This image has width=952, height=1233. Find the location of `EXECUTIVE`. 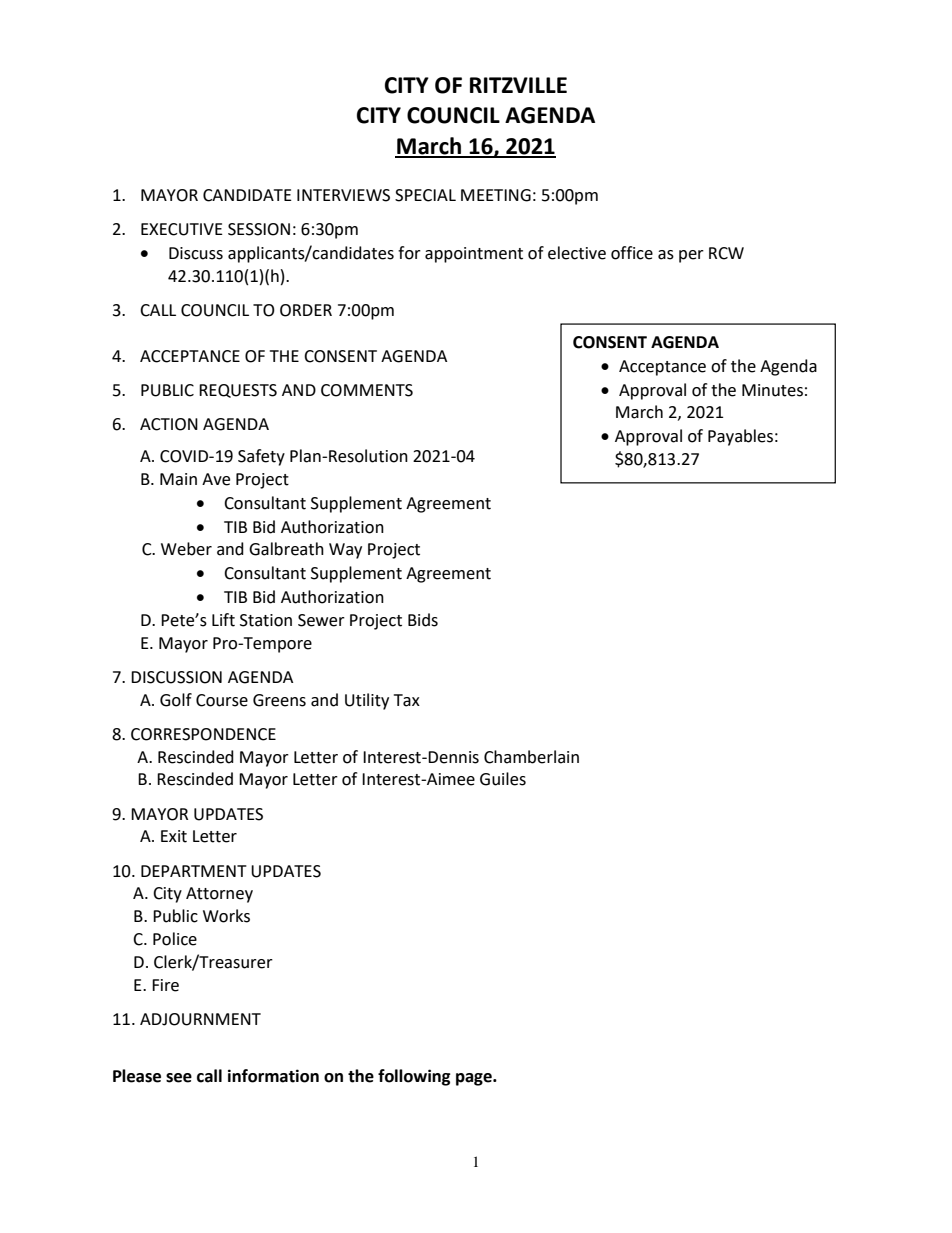

EXECUTIVE is located at coordinates (182, 229).
